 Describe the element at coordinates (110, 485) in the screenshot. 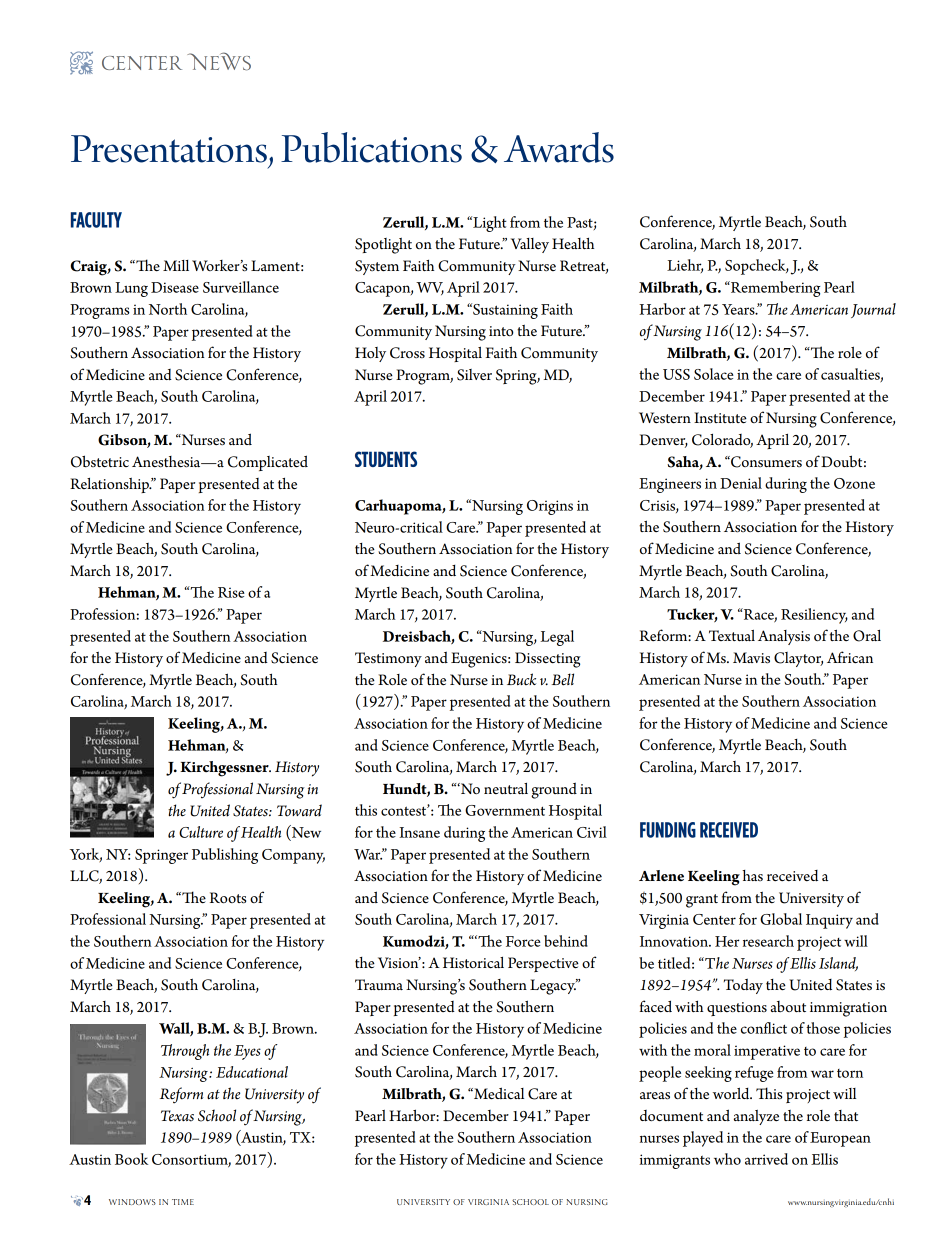

I see `Relationship` at that location.
